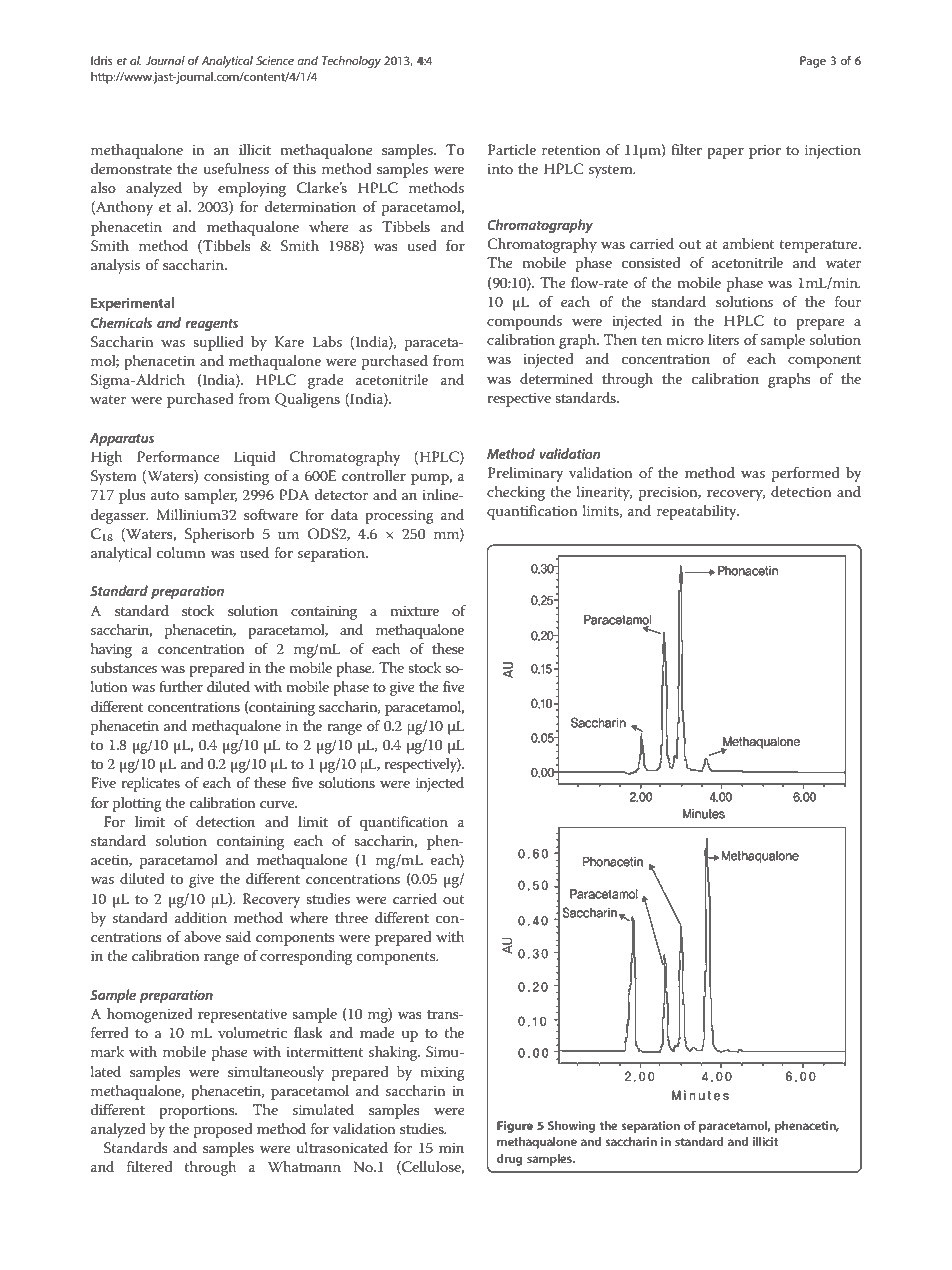 Image resolution: width=952 pixels, height=1270 pixels. I want to click on repeatability, so click(698, 512).
